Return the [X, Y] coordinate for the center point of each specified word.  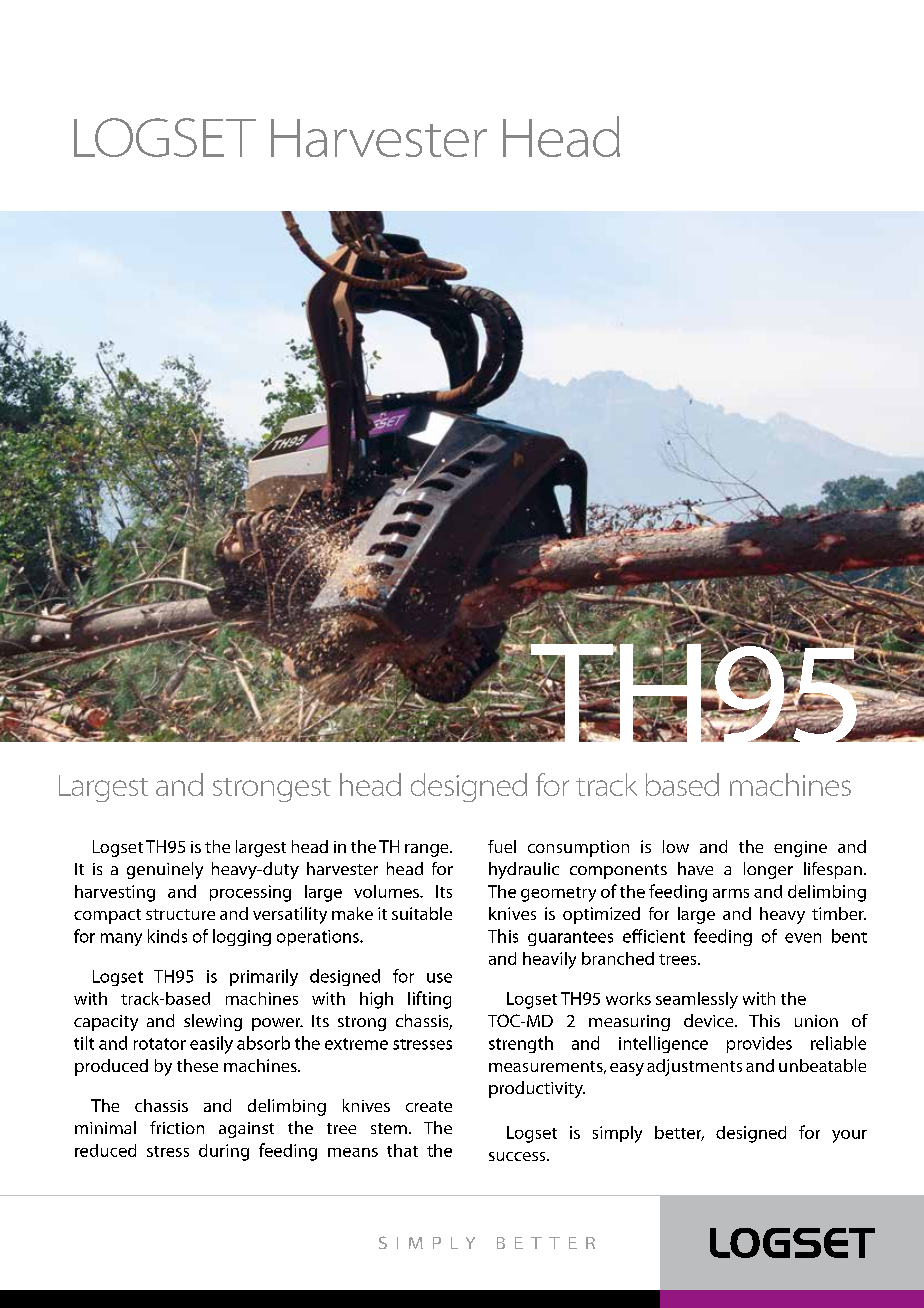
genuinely [165, 870]
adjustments [694, 1067]
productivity [537, 1089]
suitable [422, 913]
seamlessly [697, 1000]
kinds [167, 936]
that [402, 1150]
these [197, 1065]
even [803, 938]
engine [800, 849]
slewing [213, 1022]
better [679, 1133]
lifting [429, 1000]
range [428, 850]
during [224, 1152]
